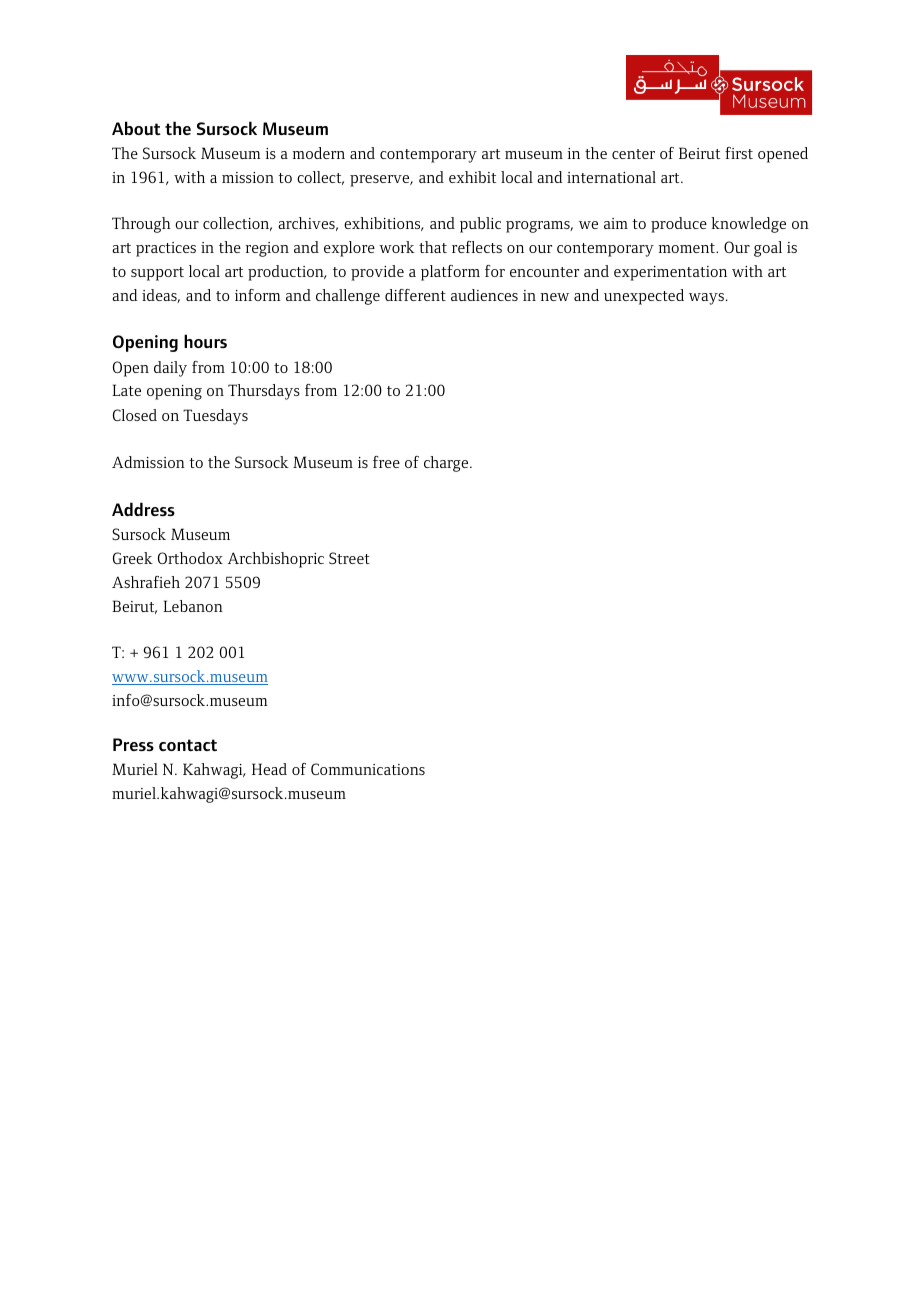  What do you see at coordinates (739, 153) in the screenshot?
I see `first` at bounding box center [739, 153].
